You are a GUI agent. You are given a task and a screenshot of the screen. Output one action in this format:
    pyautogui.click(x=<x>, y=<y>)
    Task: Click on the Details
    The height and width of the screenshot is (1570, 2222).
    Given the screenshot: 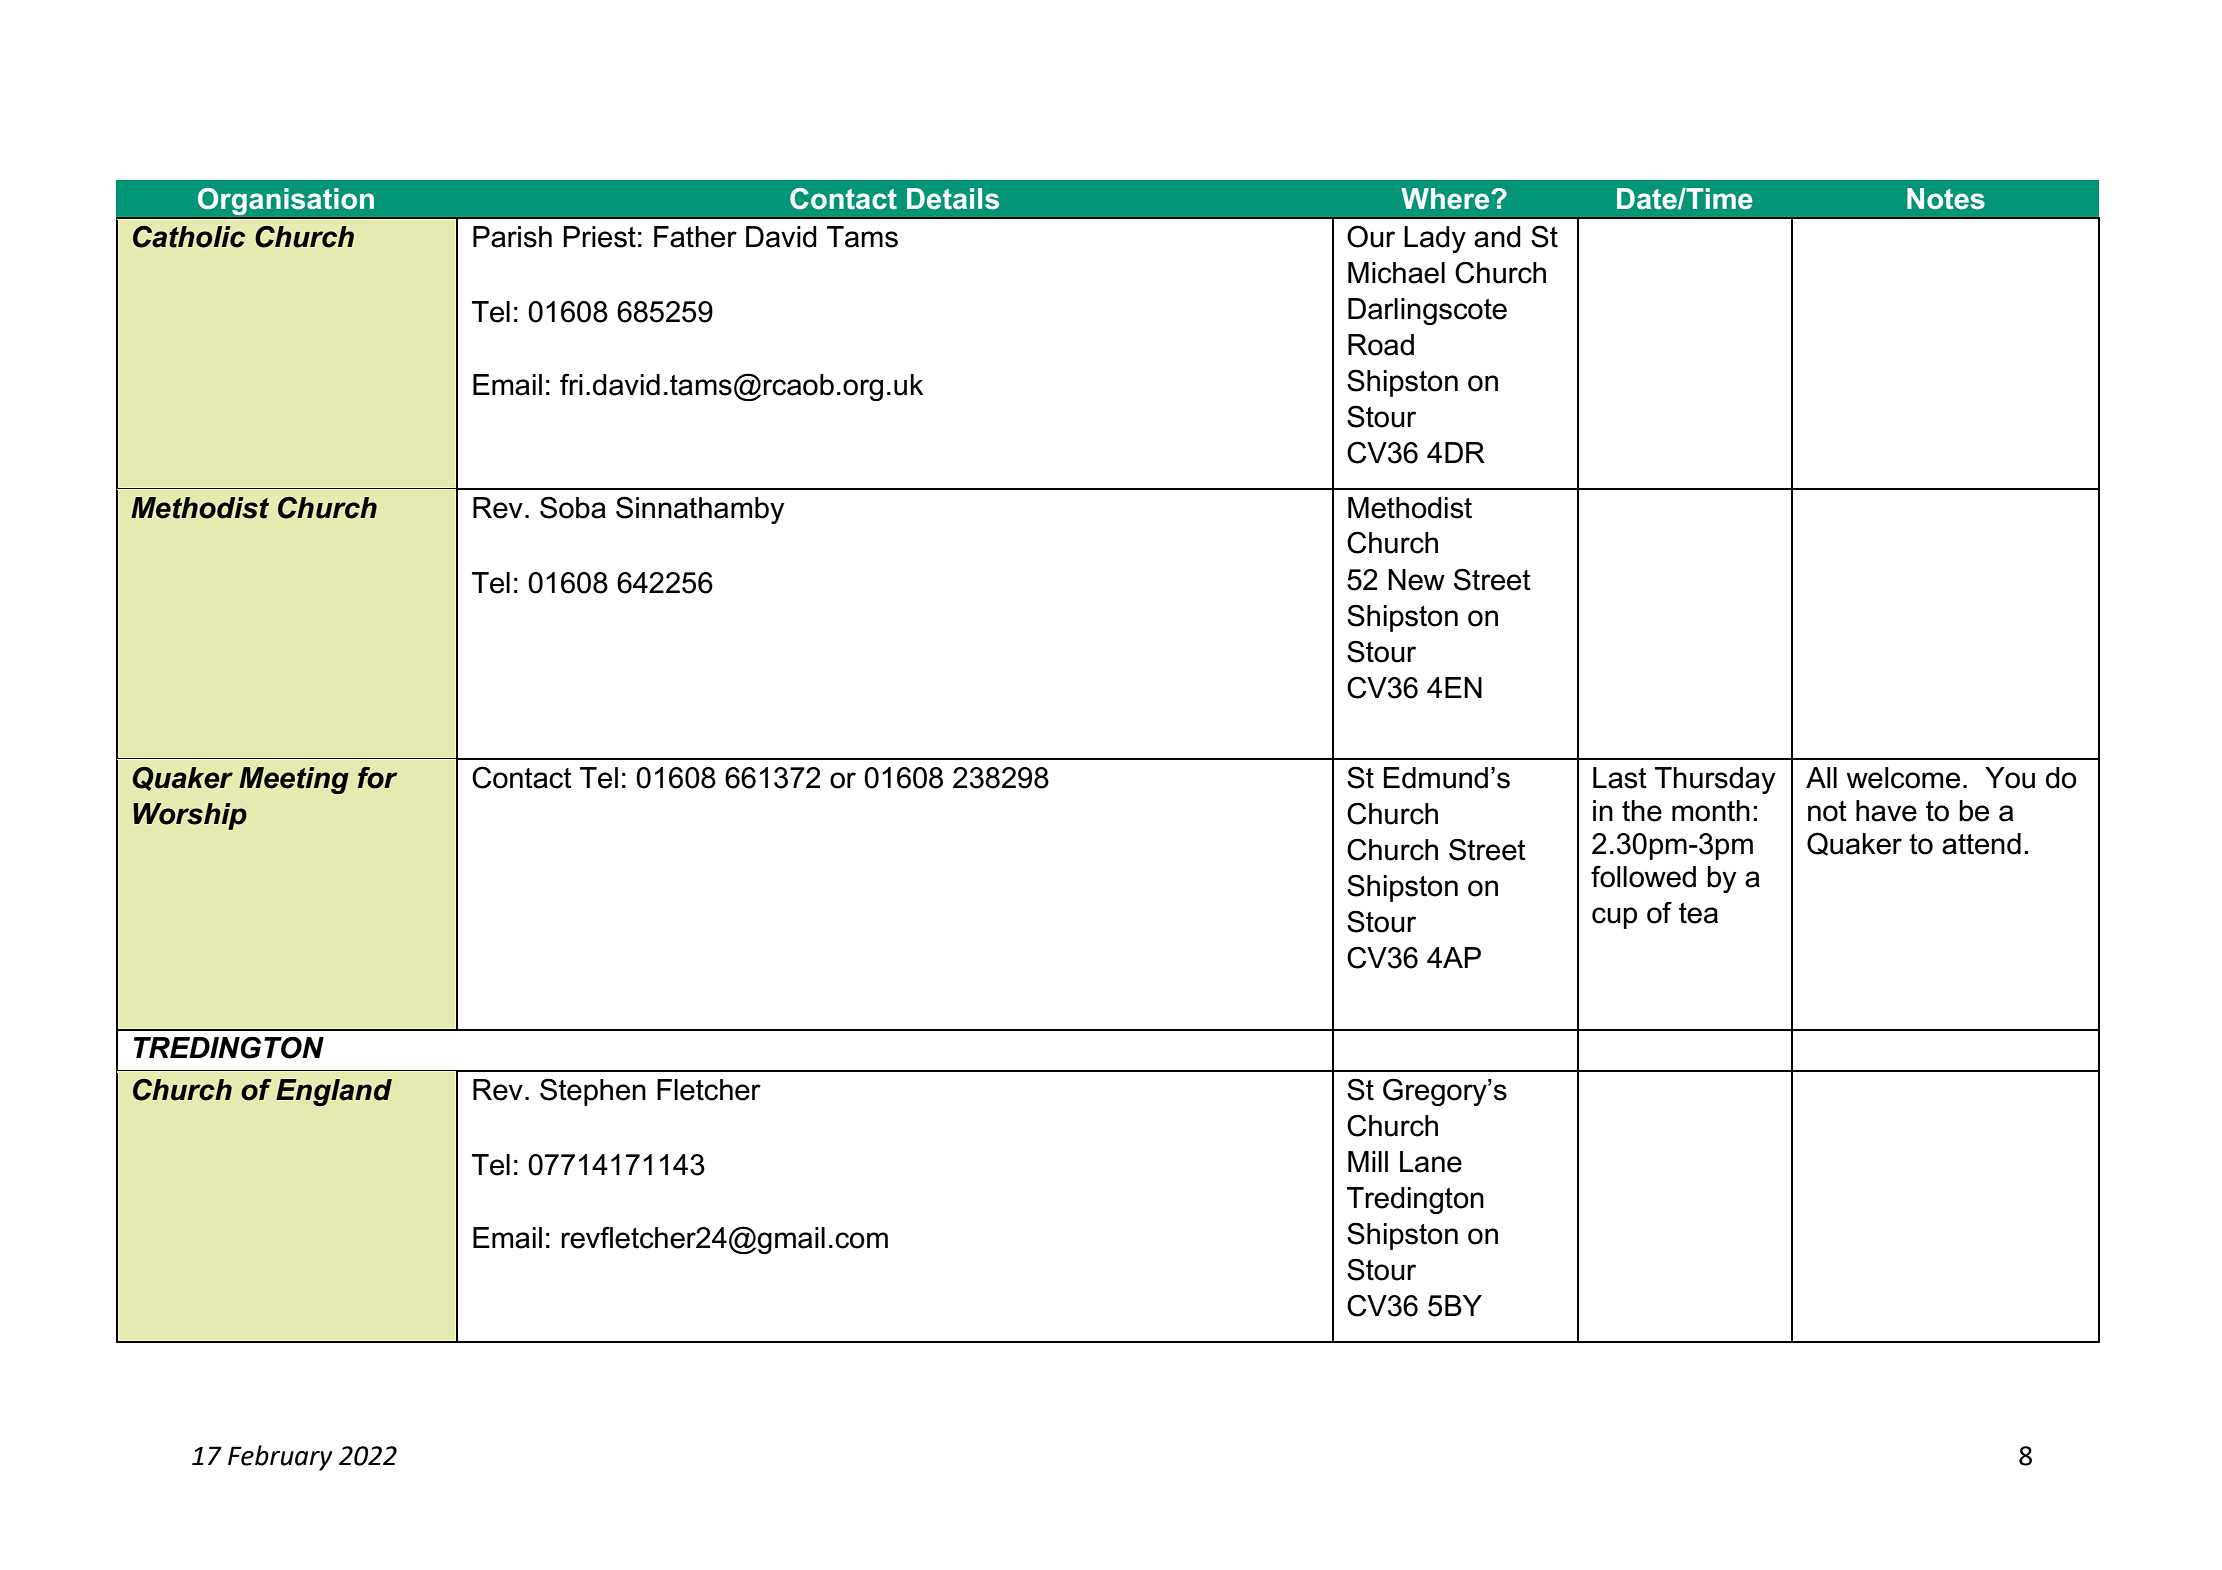 What is the action you would take?
    pyautogui.click(x=953, y=199)
